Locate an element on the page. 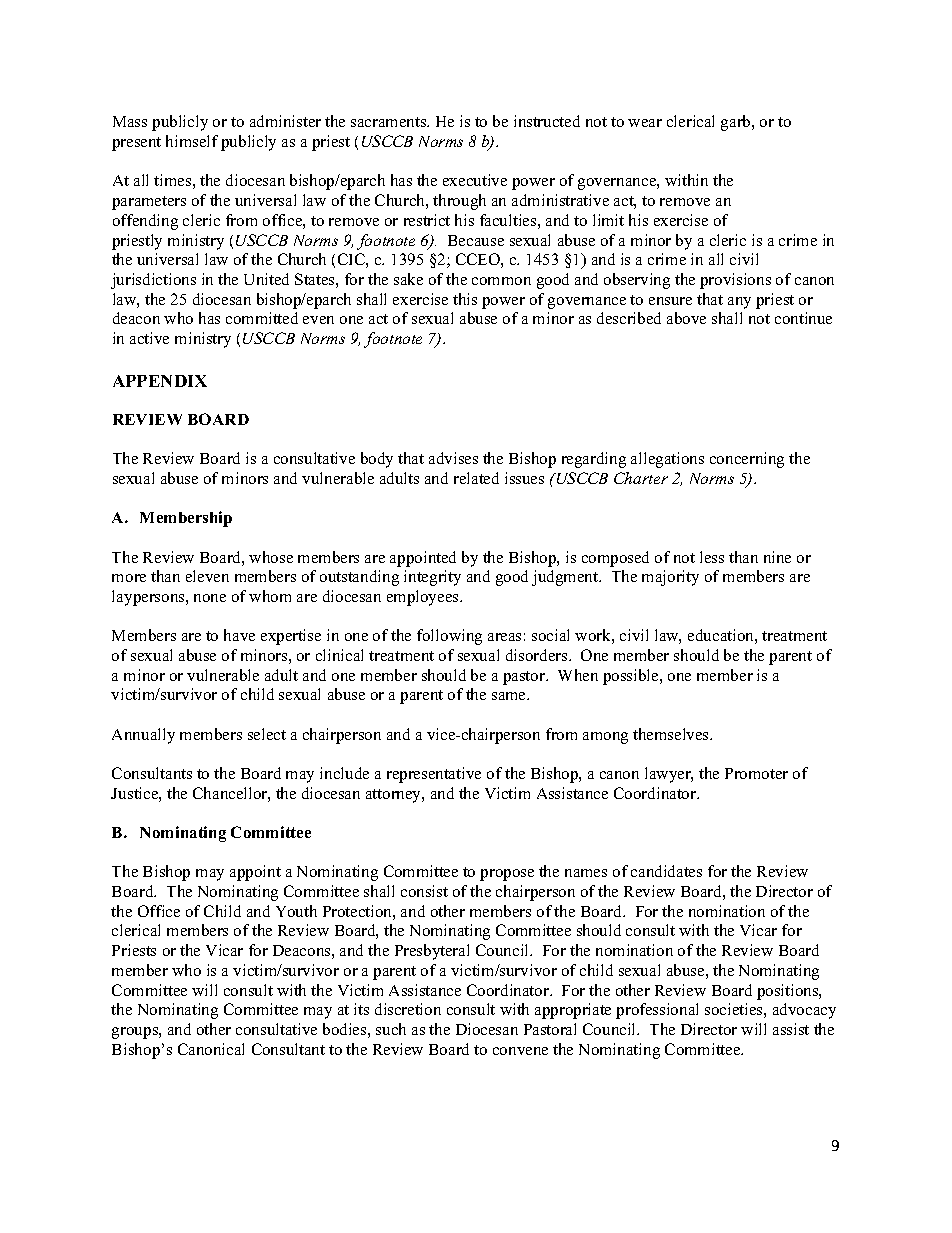 The image size is (952, 1233). garb is located at coordinates (737, 123).
